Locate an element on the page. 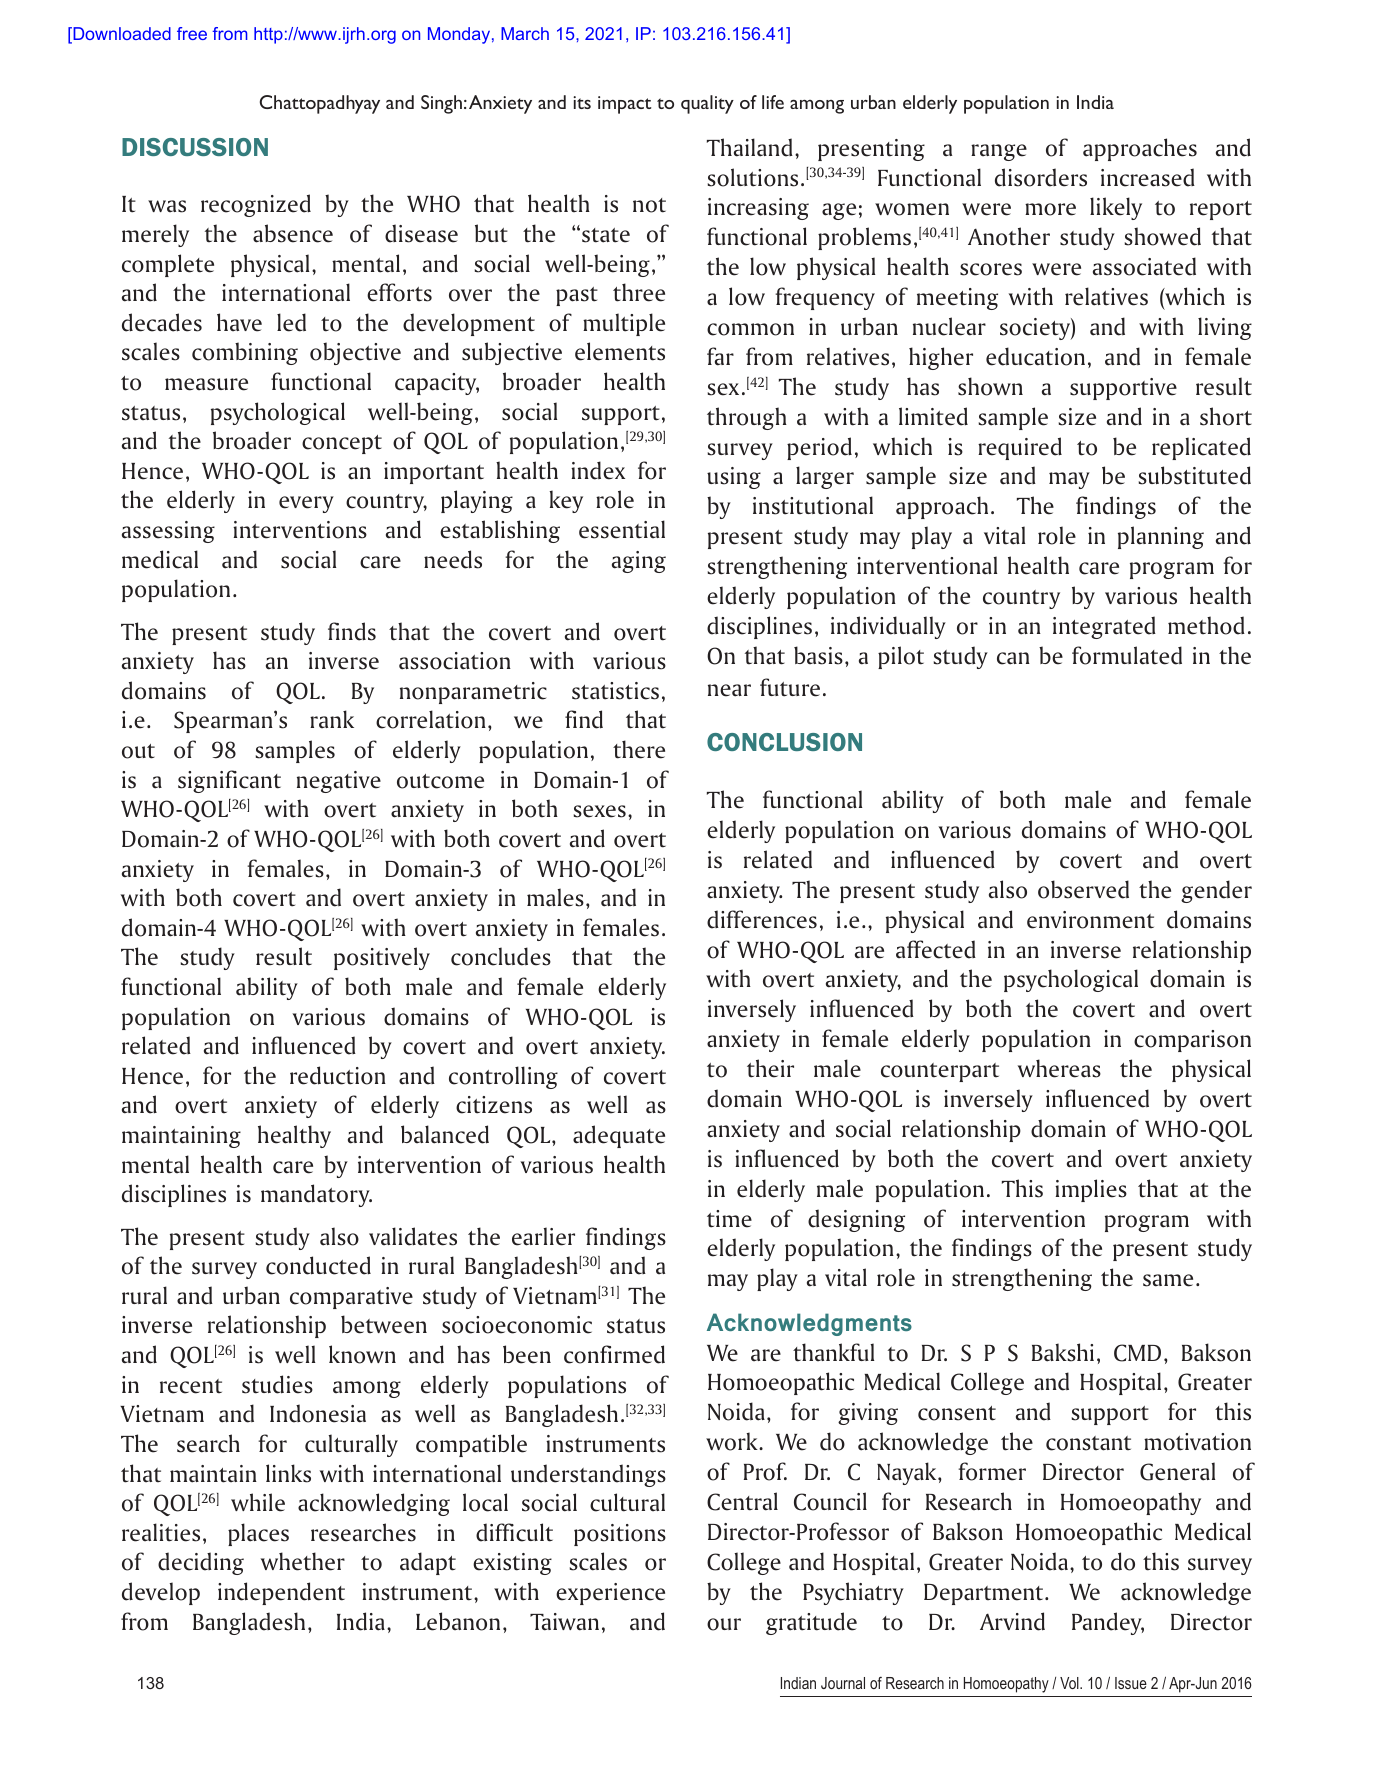  independent is located at coordinates (281, 1593).
